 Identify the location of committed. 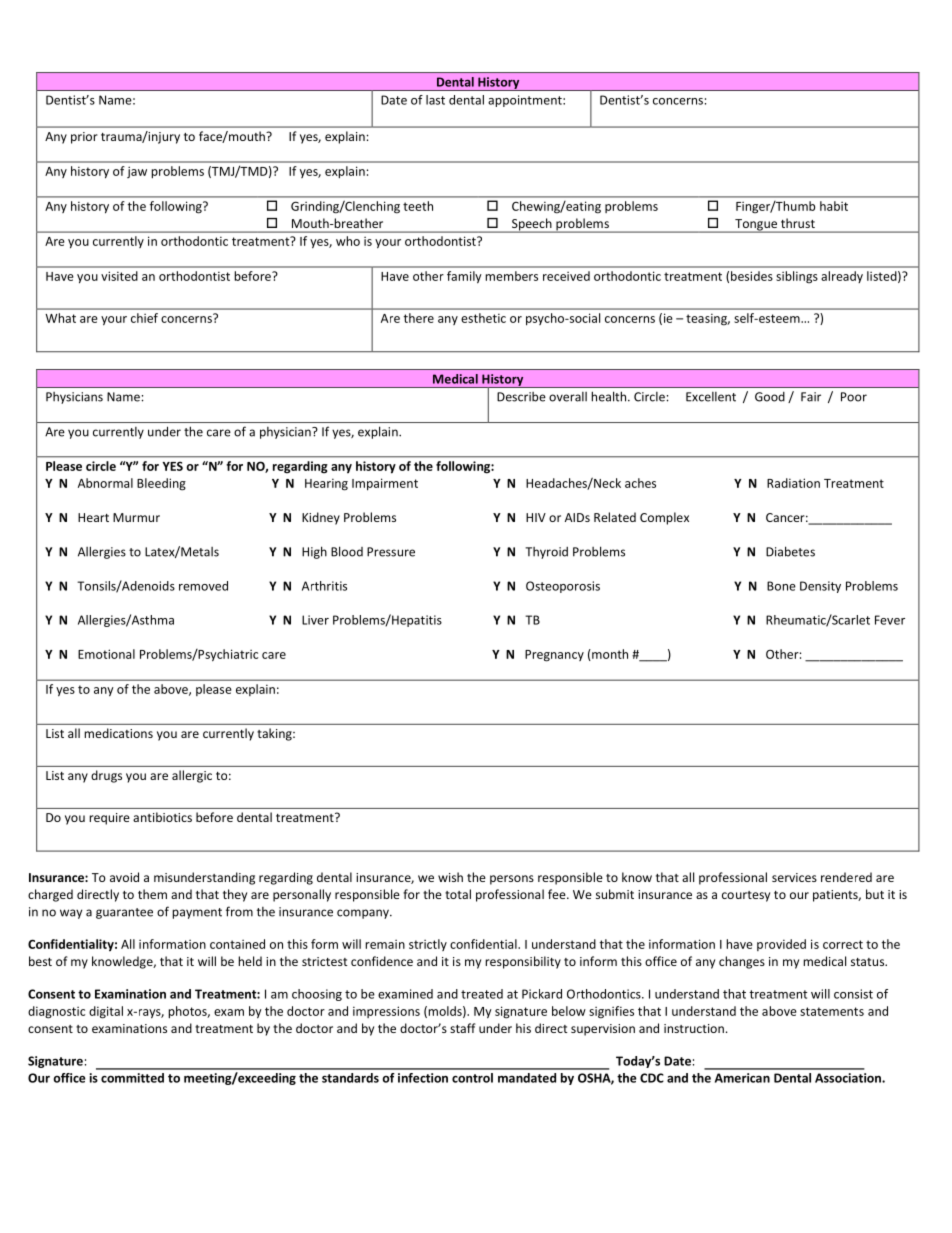
(132, 1078).
